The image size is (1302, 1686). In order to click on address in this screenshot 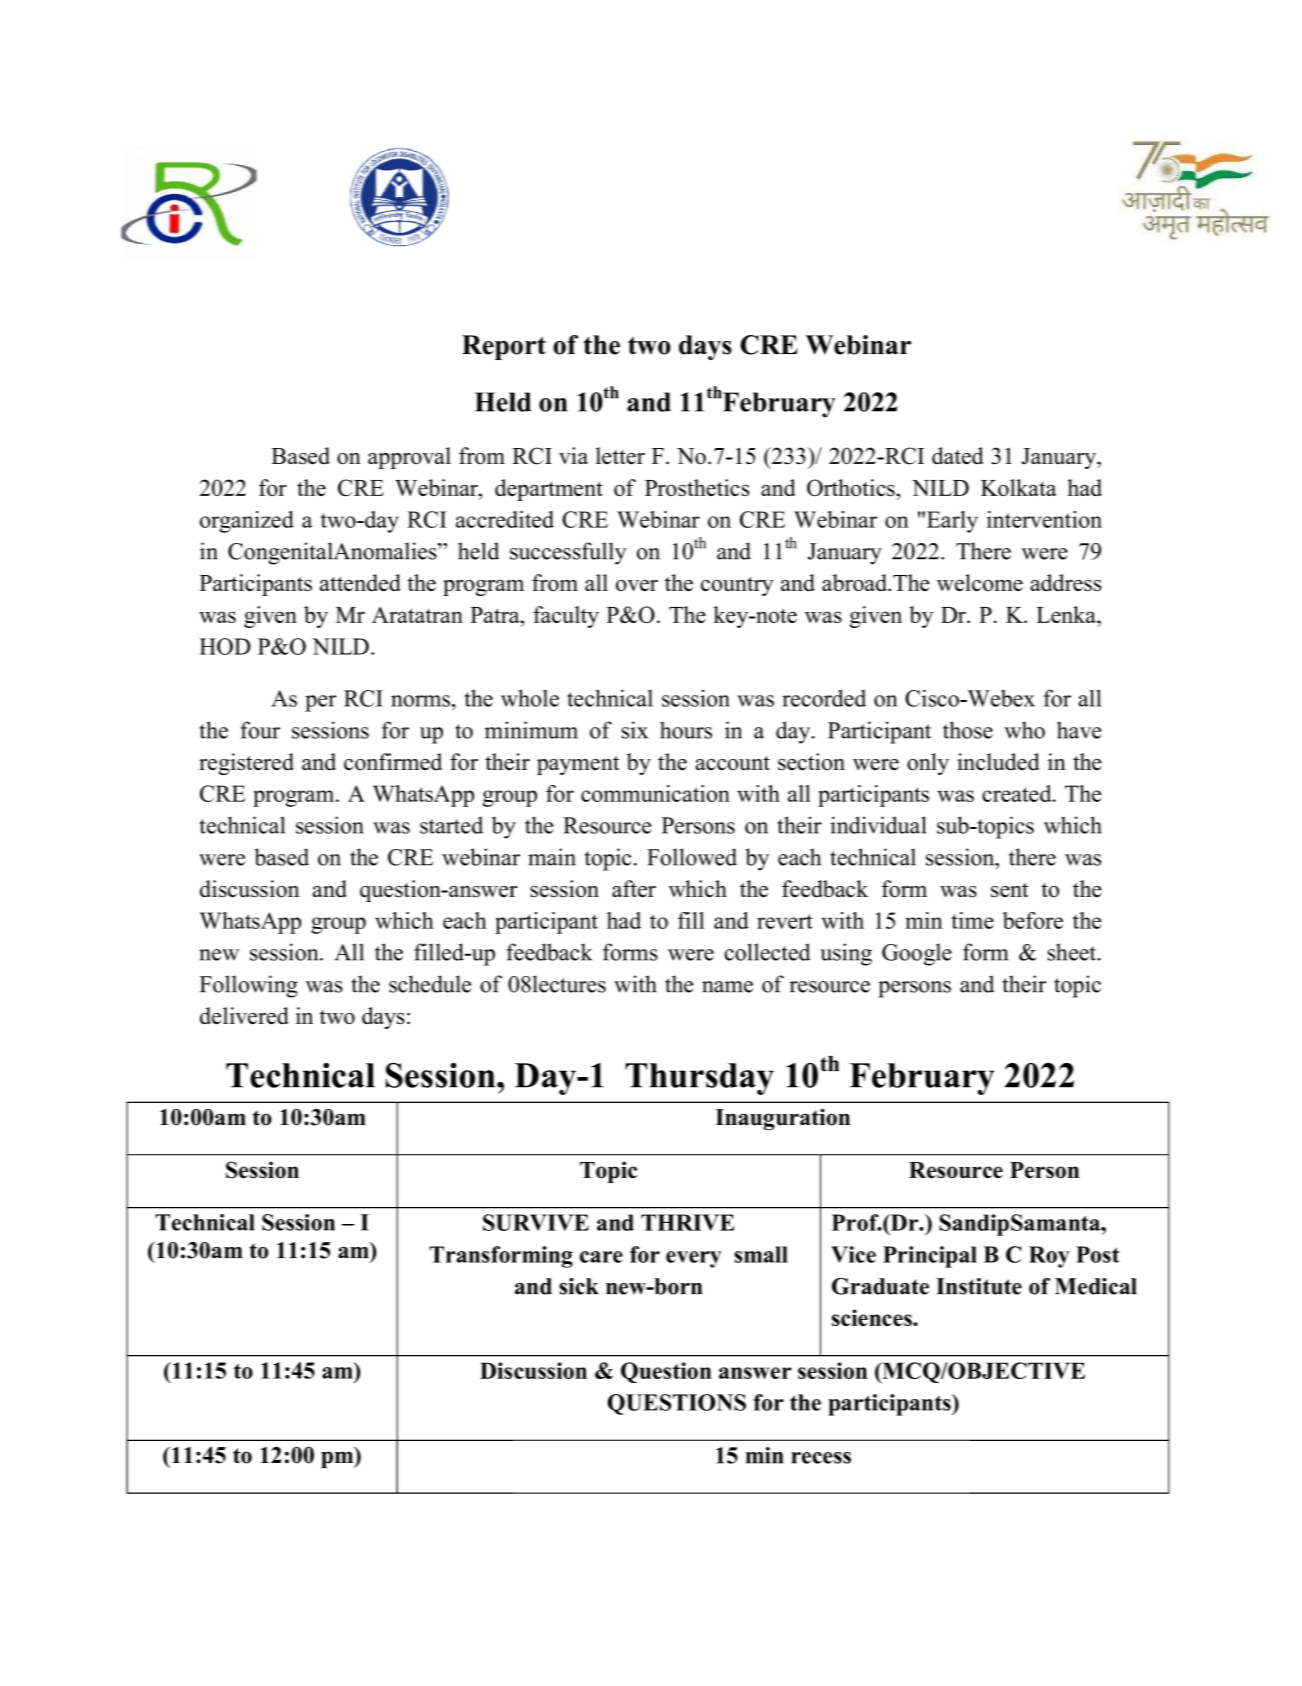, I will do `click(1065, 582)`.
